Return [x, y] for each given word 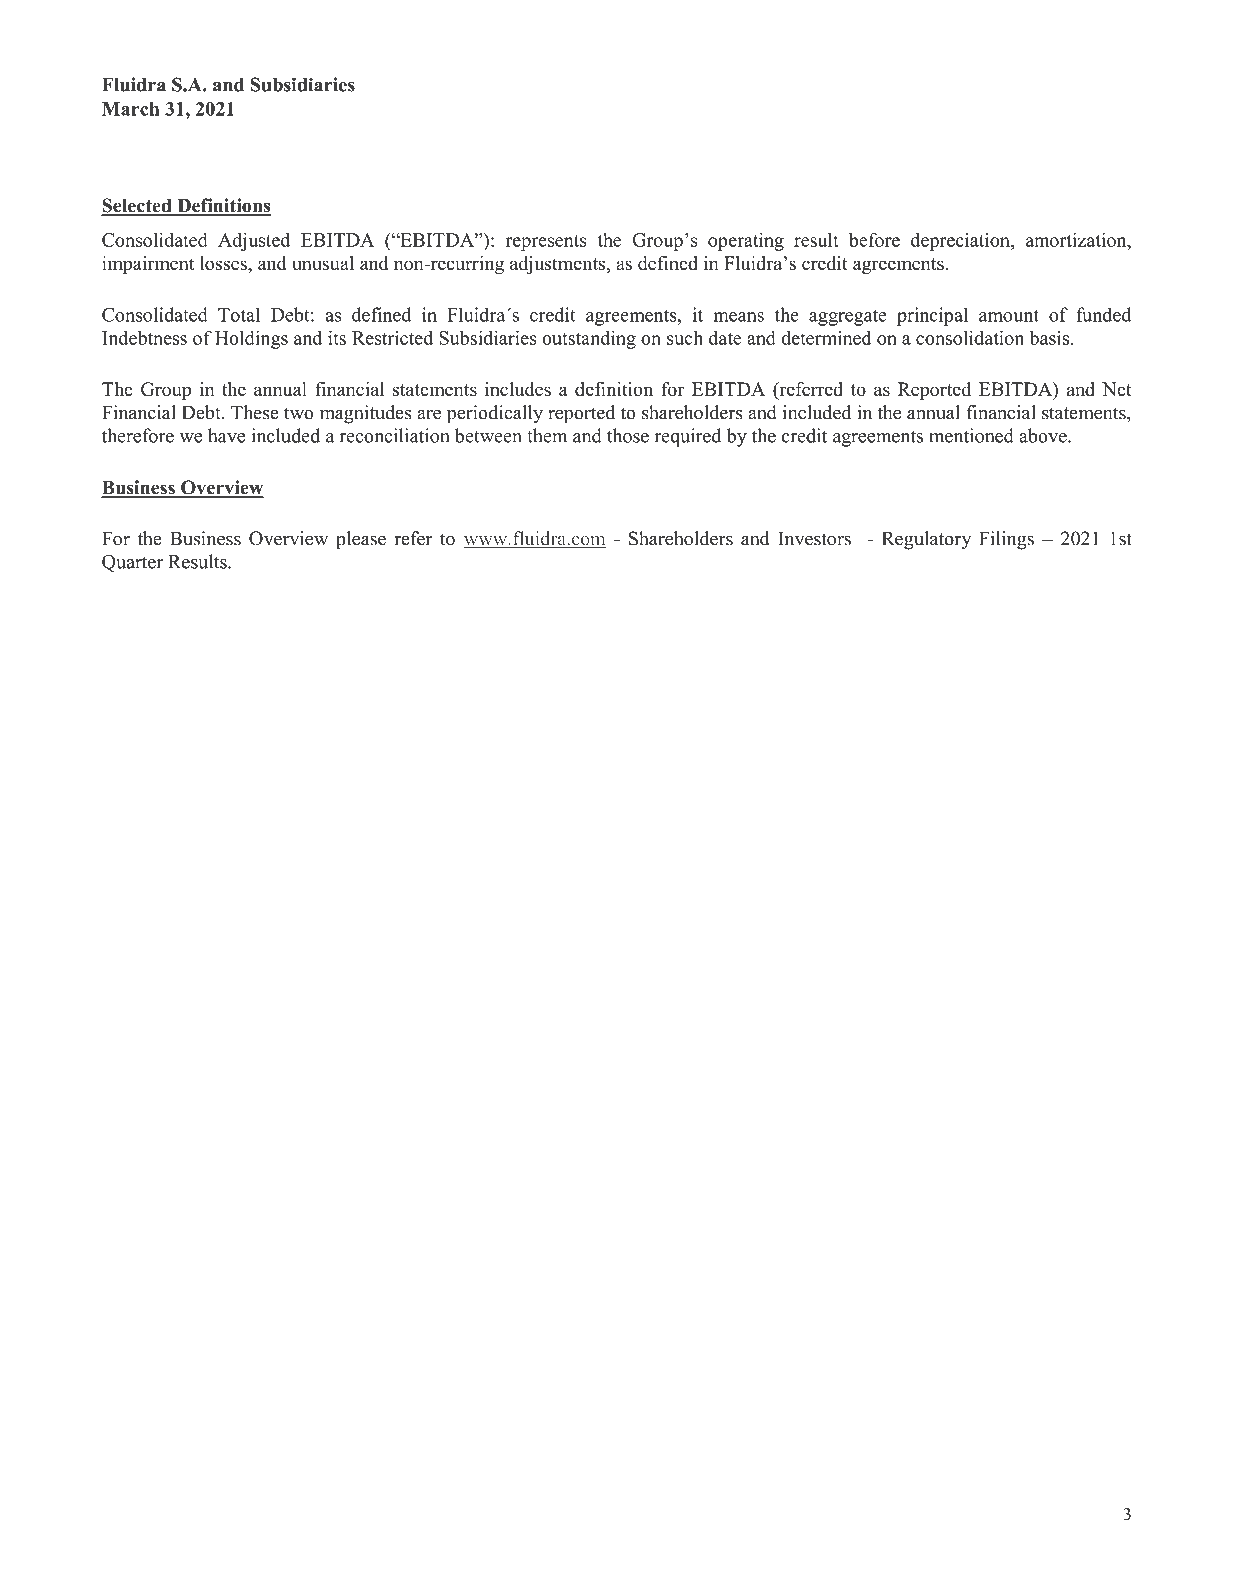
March [131, 109]
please [361, 540]
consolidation [970, 337]
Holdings [251, 339]
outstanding [589, 339]
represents [546, 243]
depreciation [961, 241]
